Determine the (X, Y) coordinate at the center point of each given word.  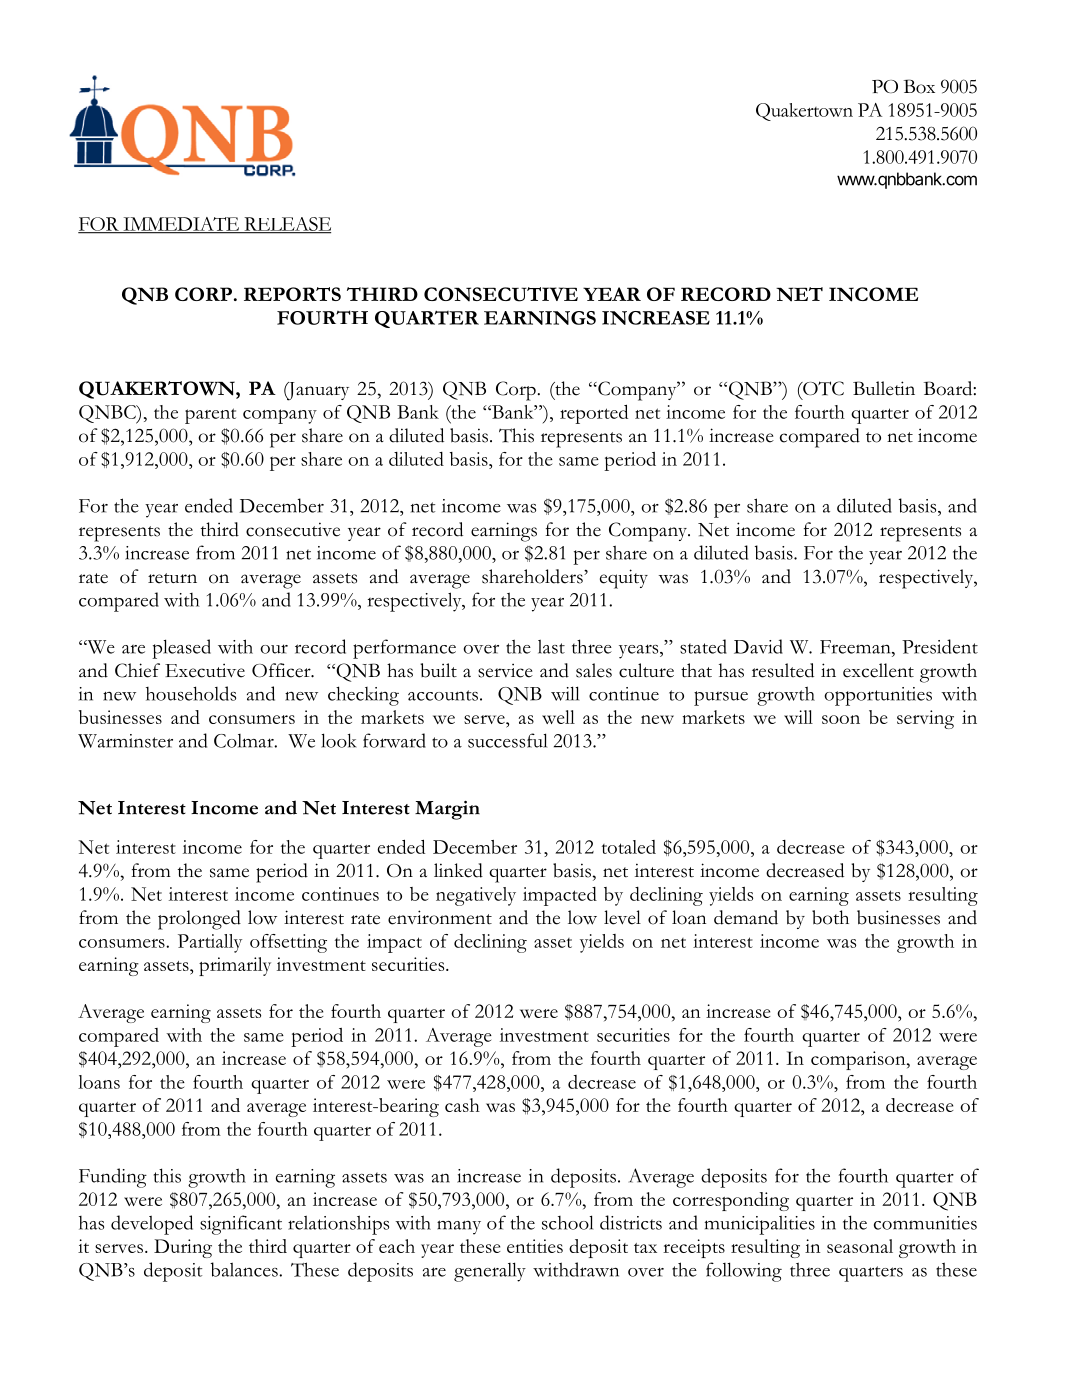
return (172, 578)
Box (919, 86)
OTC (822, 388)
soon (841, 719)
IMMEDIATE (181, 225)
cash (462, 1105)
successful (507, 740)
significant (241, 1225)
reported (594, 414)
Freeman (856, 647)
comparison (859, 1060)
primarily (235, 966)
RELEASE (286, 225)
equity (624, 579)
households (191, 693)
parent (210, 416)
